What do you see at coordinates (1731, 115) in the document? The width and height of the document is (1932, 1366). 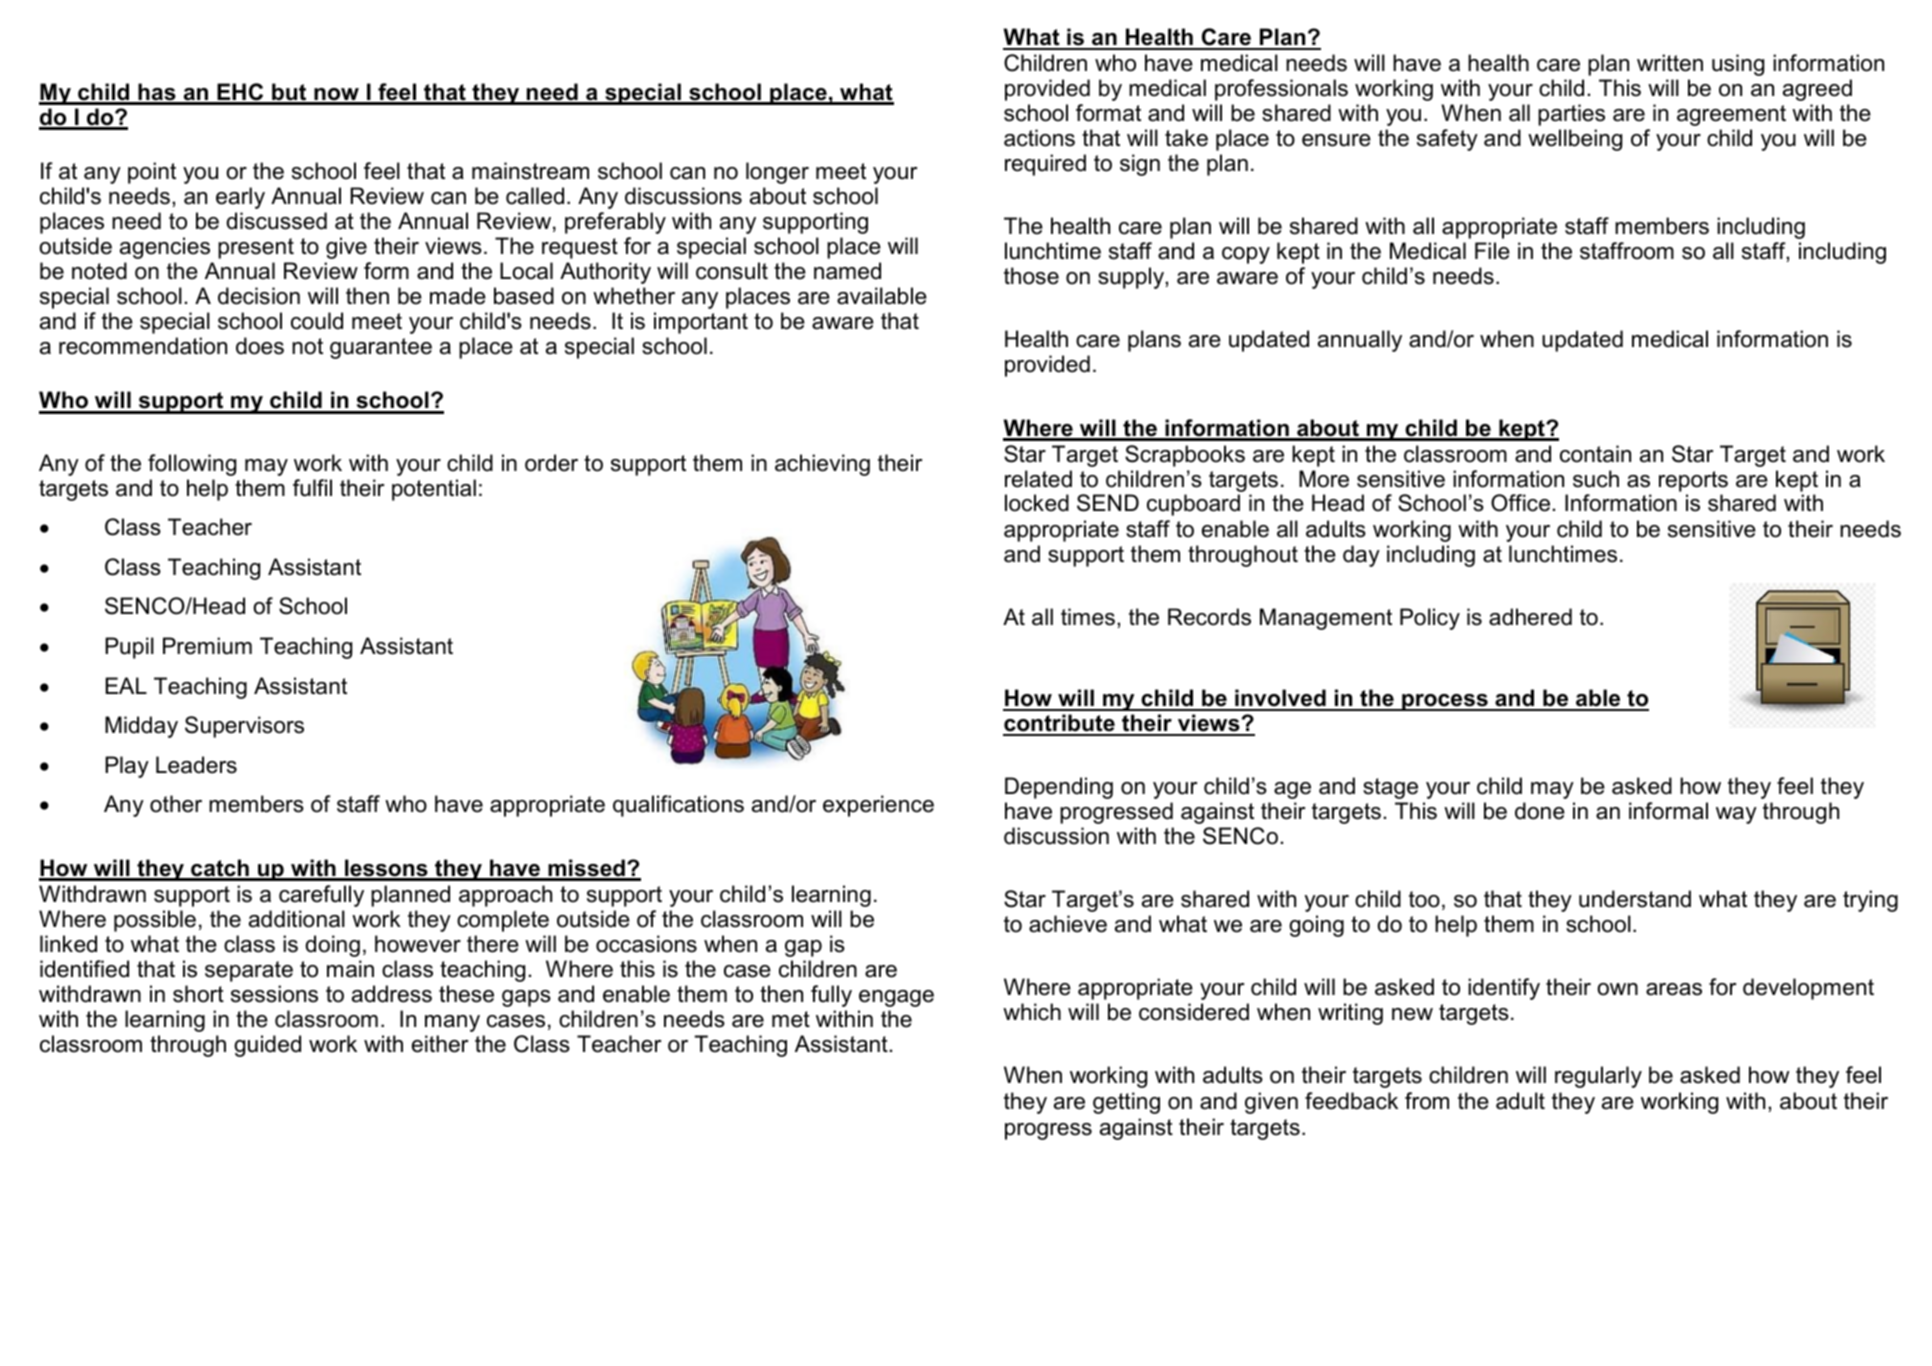 I see `agreement` at bounding box center [1731, 115].
